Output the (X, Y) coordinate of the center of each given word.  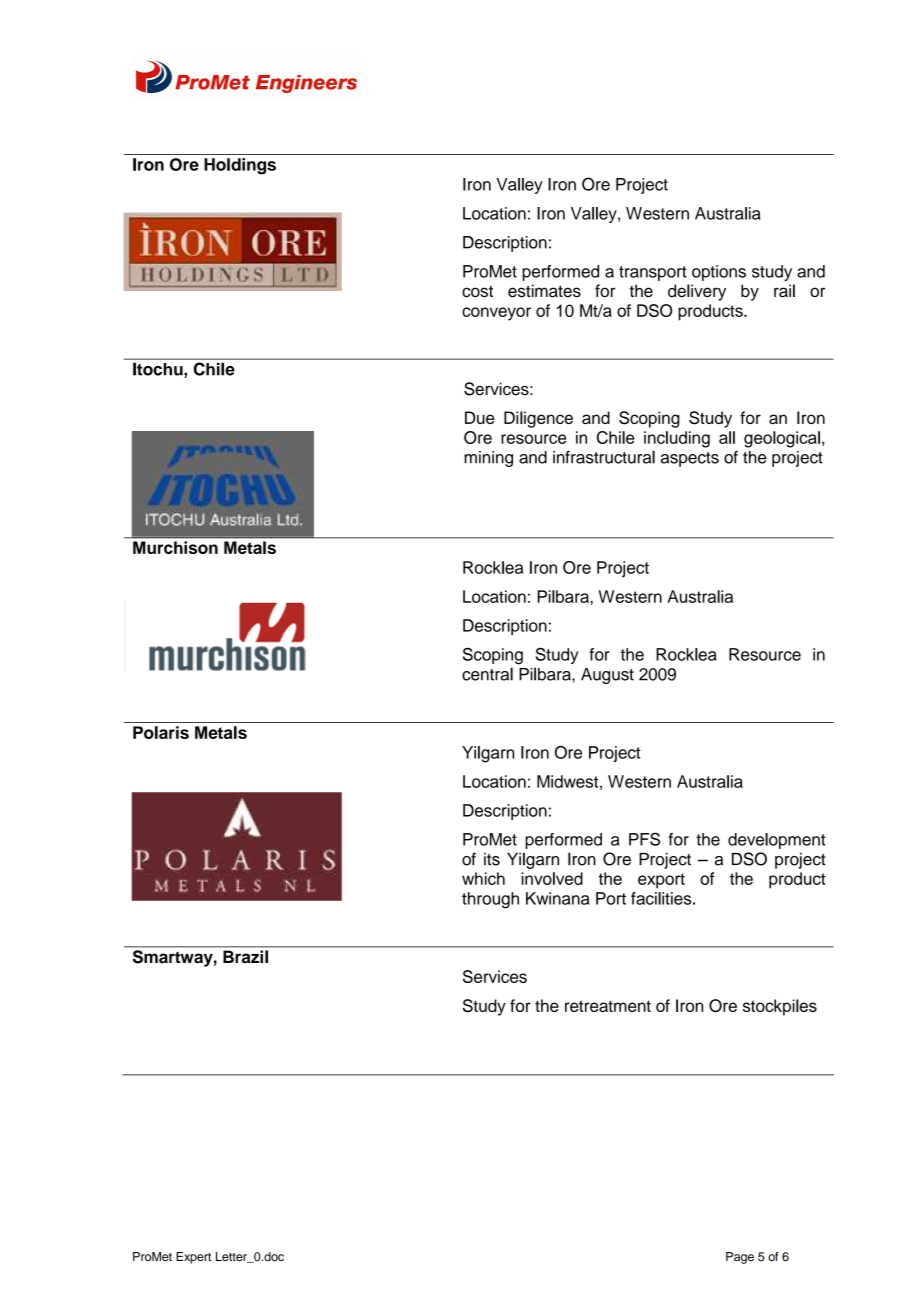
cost (477, 292)
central (487, 674)
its (492, 859)
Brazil (245, 956)
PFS (644, 839)
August (607, 676)
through (490, 900)
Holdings (240, 166)
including (677, 439)
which (483, 878)
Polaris (161, 732)
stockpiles (780, 1007)
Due (480, 417)
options (719, 273)
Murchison (175, 547)
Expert (193, 1258)
